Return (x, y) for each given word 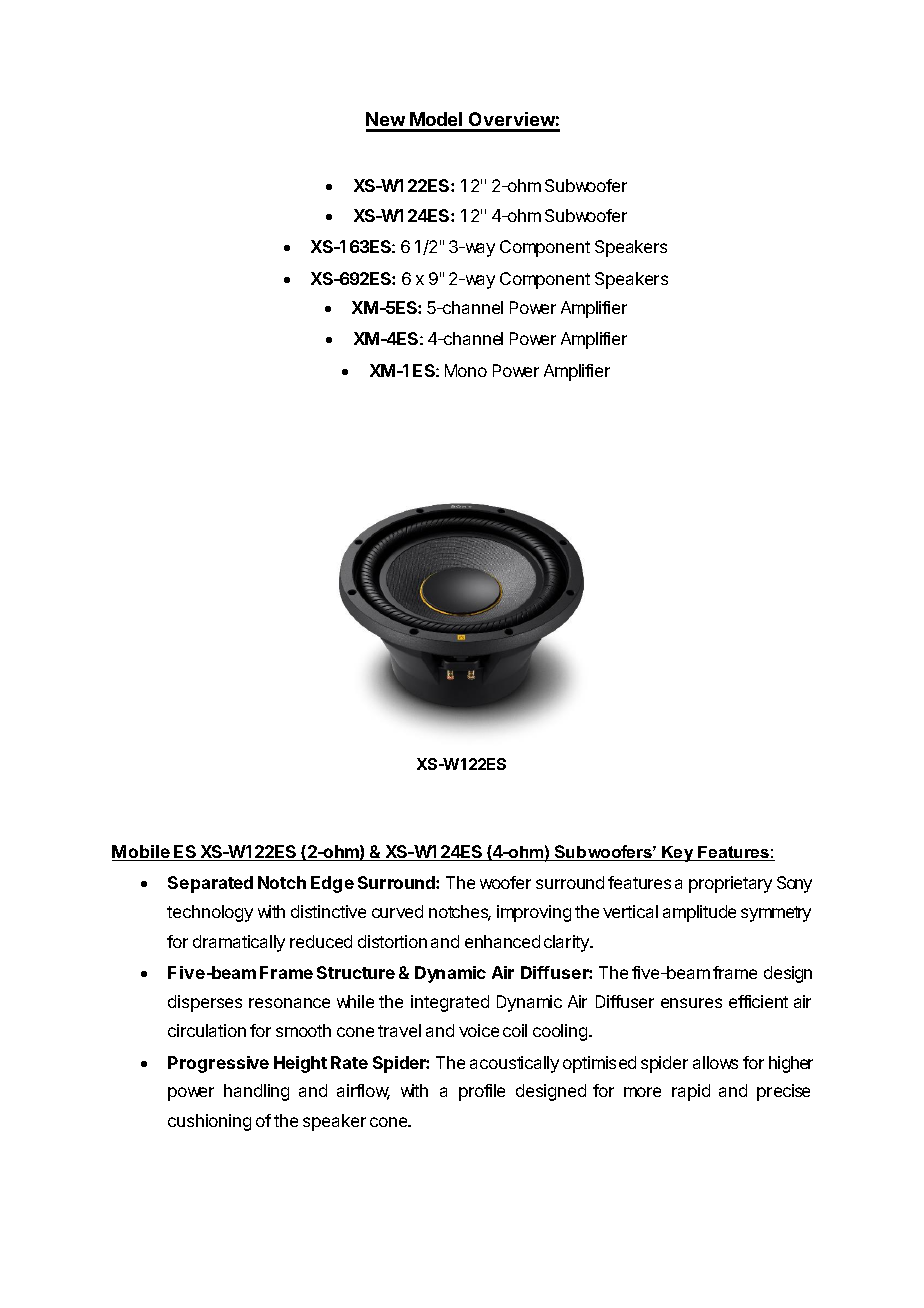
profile (482, 1092)
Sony (794, 884)
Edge (332, 884)
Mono (466, 370)
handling (256, 1092)
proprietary (730, 884)
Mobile (142, 853)
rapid (691, 1092)
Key (678, 854)
